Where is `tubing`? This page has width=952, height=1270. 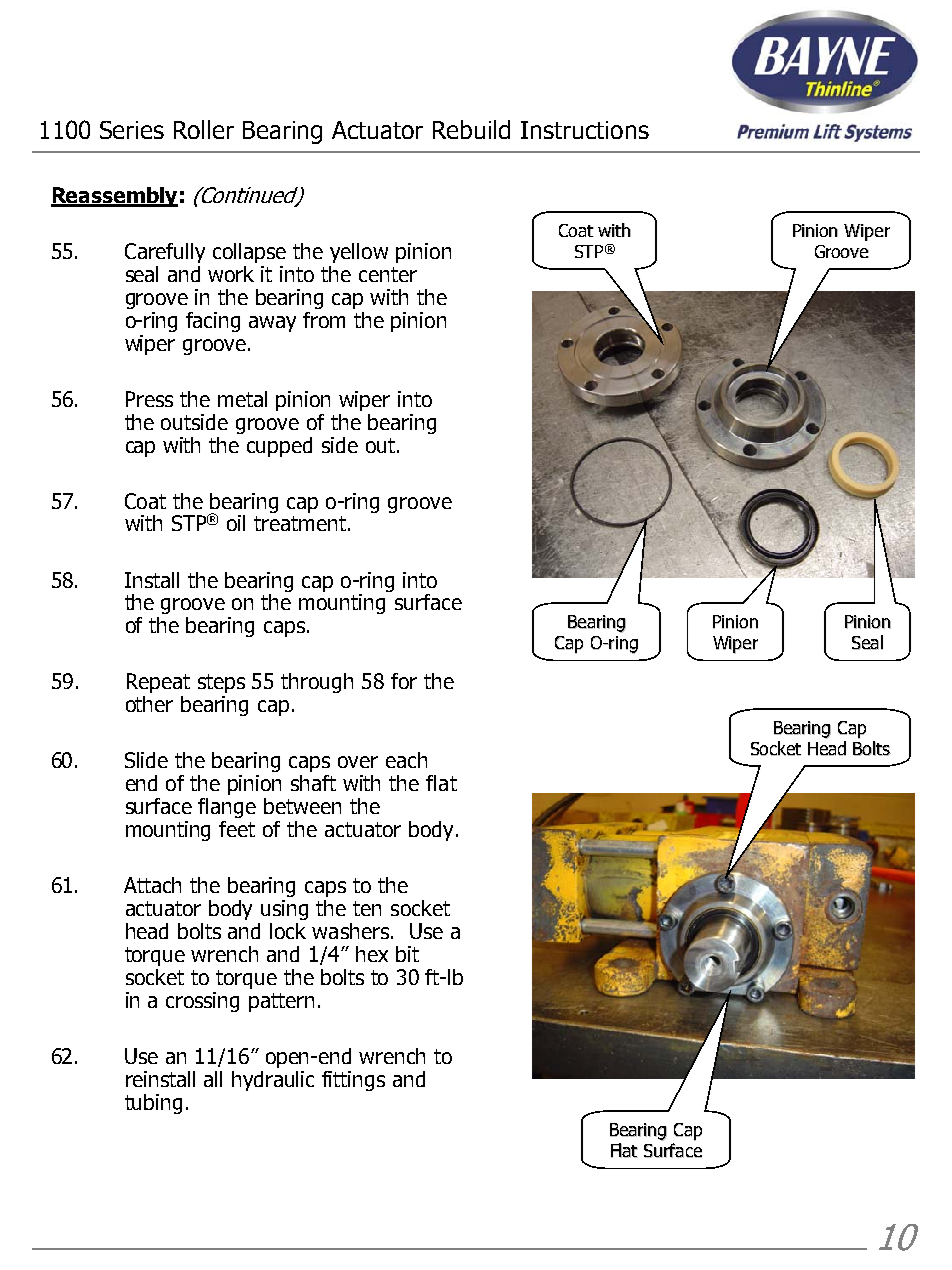 tubing is located at coordinates (153, 1104).
